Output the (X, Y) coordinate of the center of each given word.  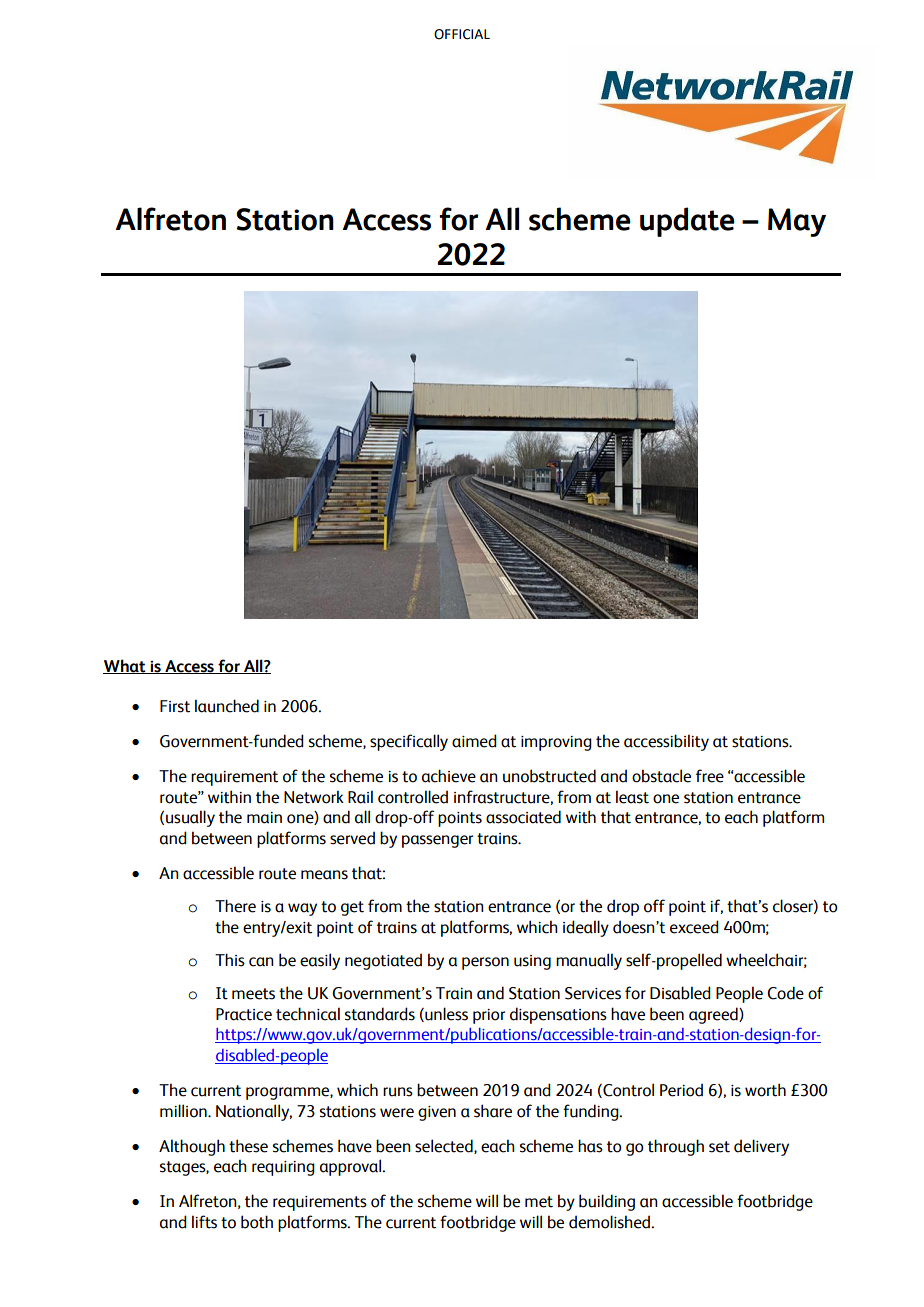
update (687, 222)
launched (227, 706)
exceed (694, 927)
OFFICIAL (462, 34)
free (710, 776)
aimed (474, 741)
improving (556, 743)
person (485, 963)
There (235, 906)
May (797, 222)
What (125, 666)
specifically (409, 742)
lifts (204, 1222)
